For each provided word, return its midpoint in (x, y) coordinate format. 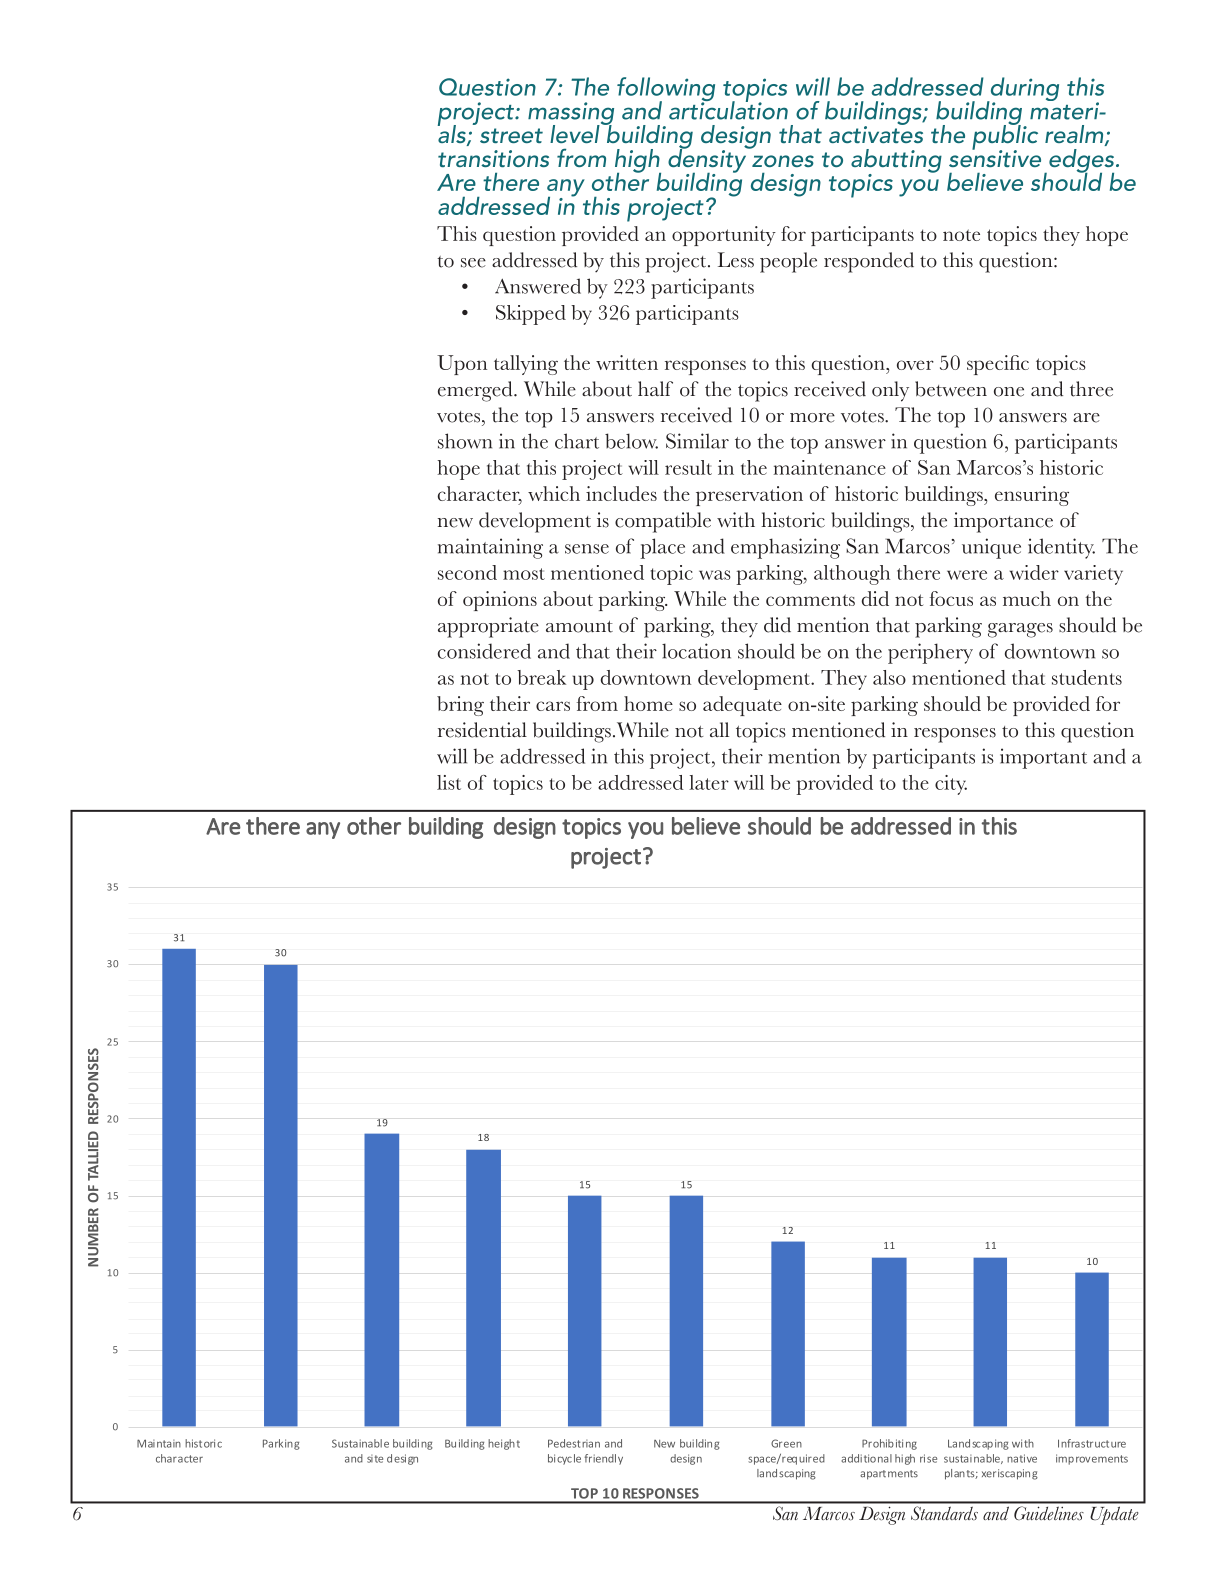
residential (482, 730)
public (1005, 137)
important (1043, 758)
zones (783, 161)
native (1022, 1458)
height (504, 1444)
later (709, 782)
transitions (493, 158)
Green (786, 1443)
